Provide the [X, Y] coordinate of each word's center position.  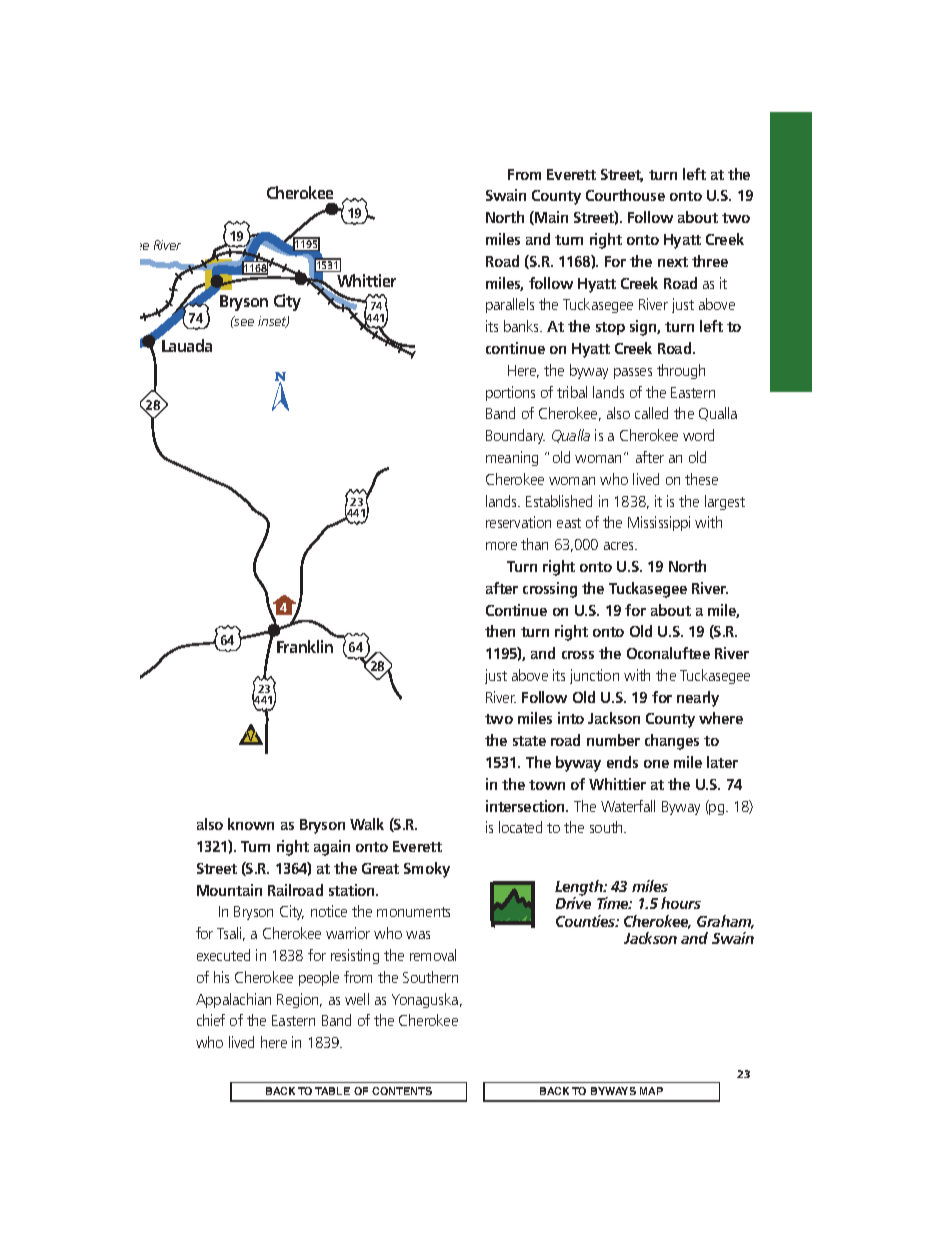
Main [550, 218]
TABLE [332, 1091]
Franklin [305, 646]
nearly [698, 699]
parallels [510, 305]
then [500, 631]
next [673, 262]
